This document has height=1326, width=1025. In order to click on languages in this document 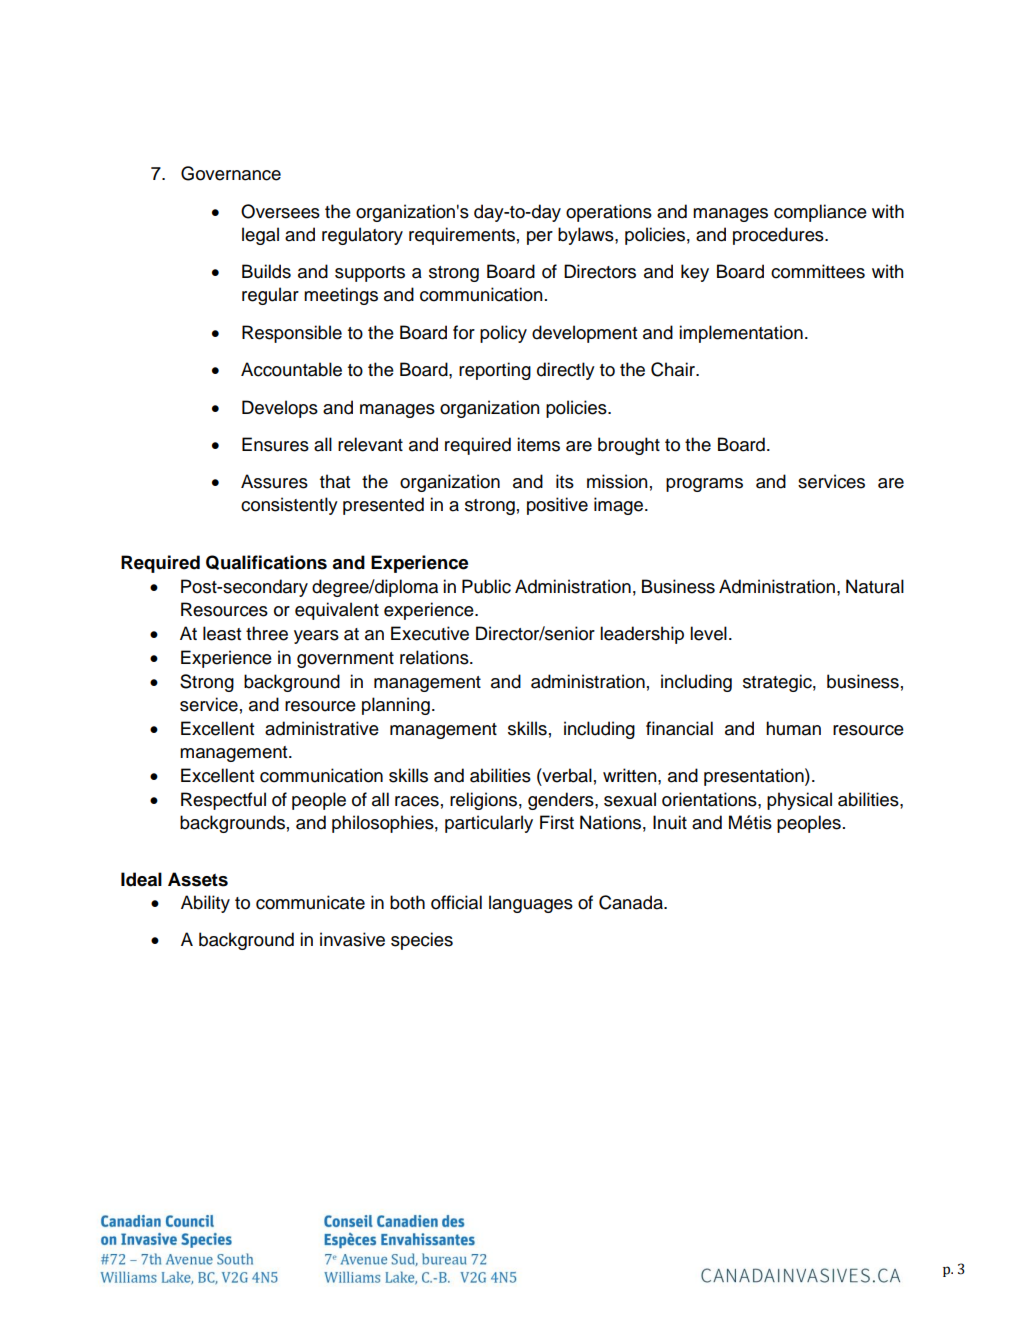, I will do `click(531, 904)`.
